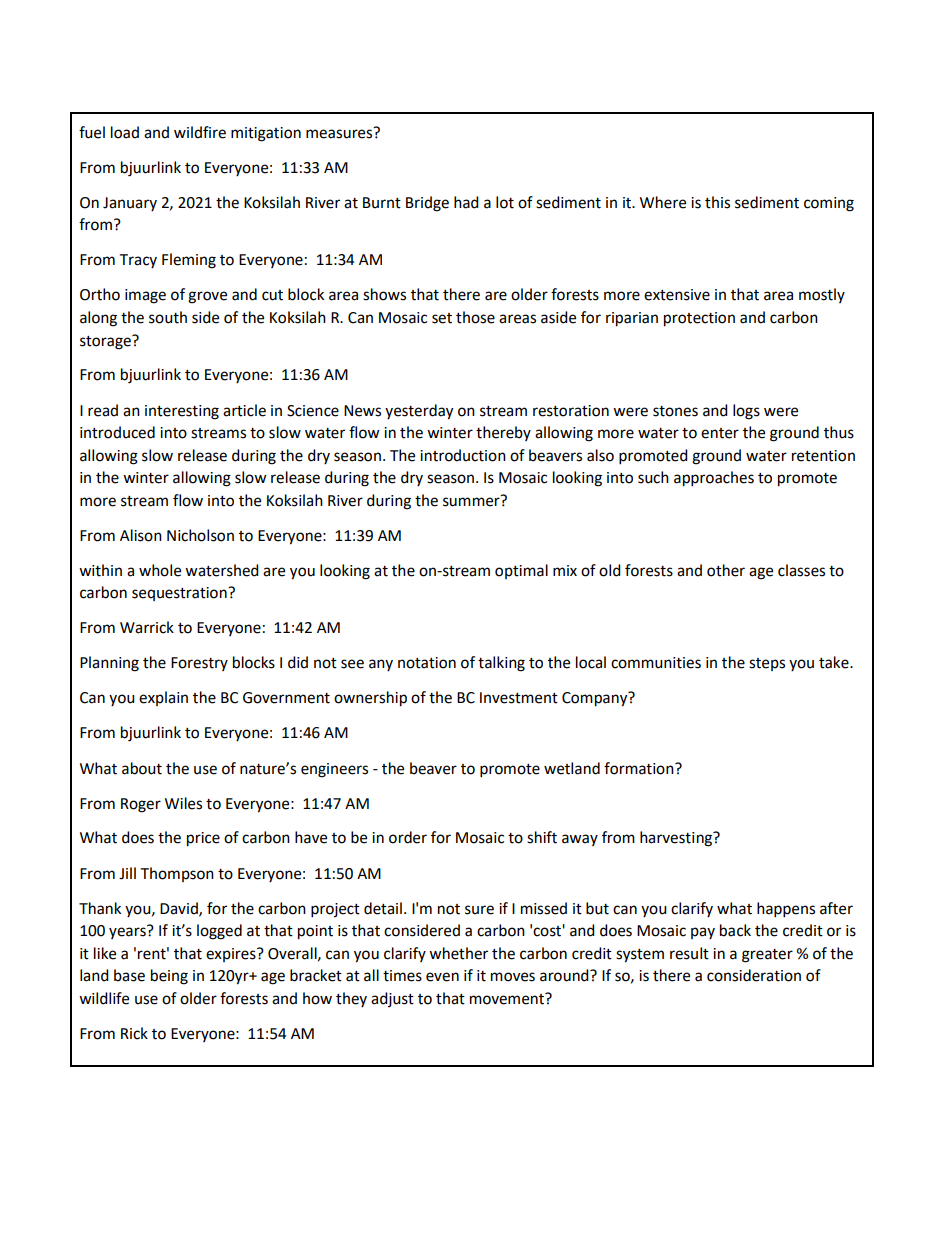 This page has height=1233, width=952. Describe the element at coordinates (466, 202) in the page. I see `had` at that location.
